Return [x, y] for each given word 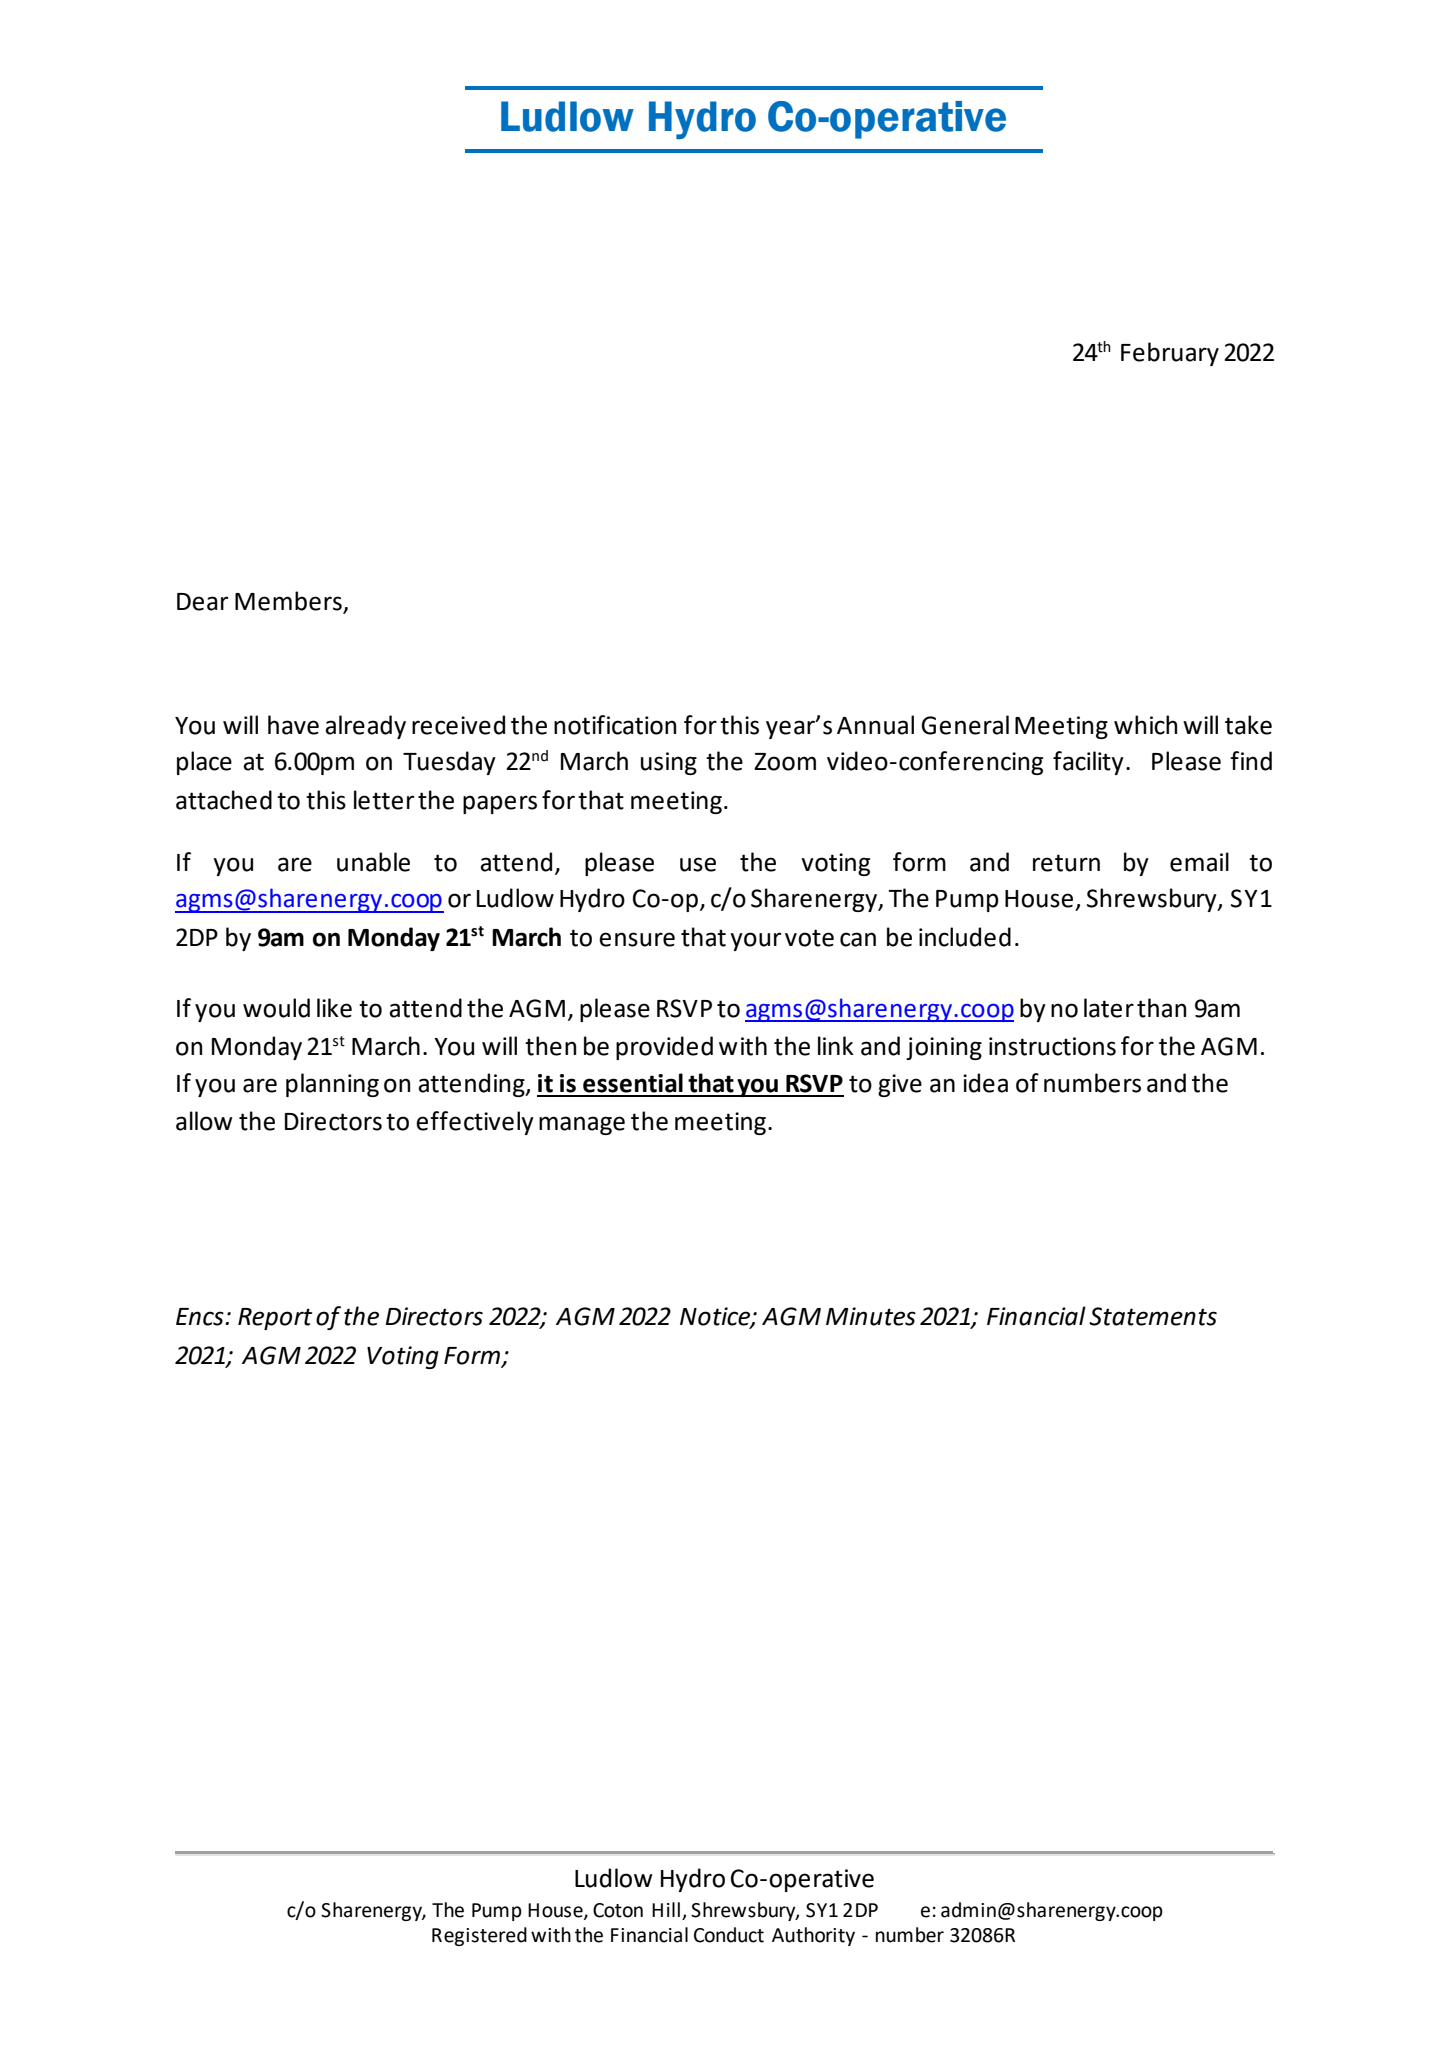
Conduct [729, 1935]
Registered [479, 1936]
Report [275, 1319]
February [1170, 354]
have [293, 725]
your [755, 941]
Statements [1153, 1316]
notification [615, 725]
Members [288, 601]
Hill [666, 1909]
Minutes [871, 1316]
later [1109, 1008]
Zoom [785, 762]
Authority [813, 1936]
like [334, 1008]
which [1145, 725]
